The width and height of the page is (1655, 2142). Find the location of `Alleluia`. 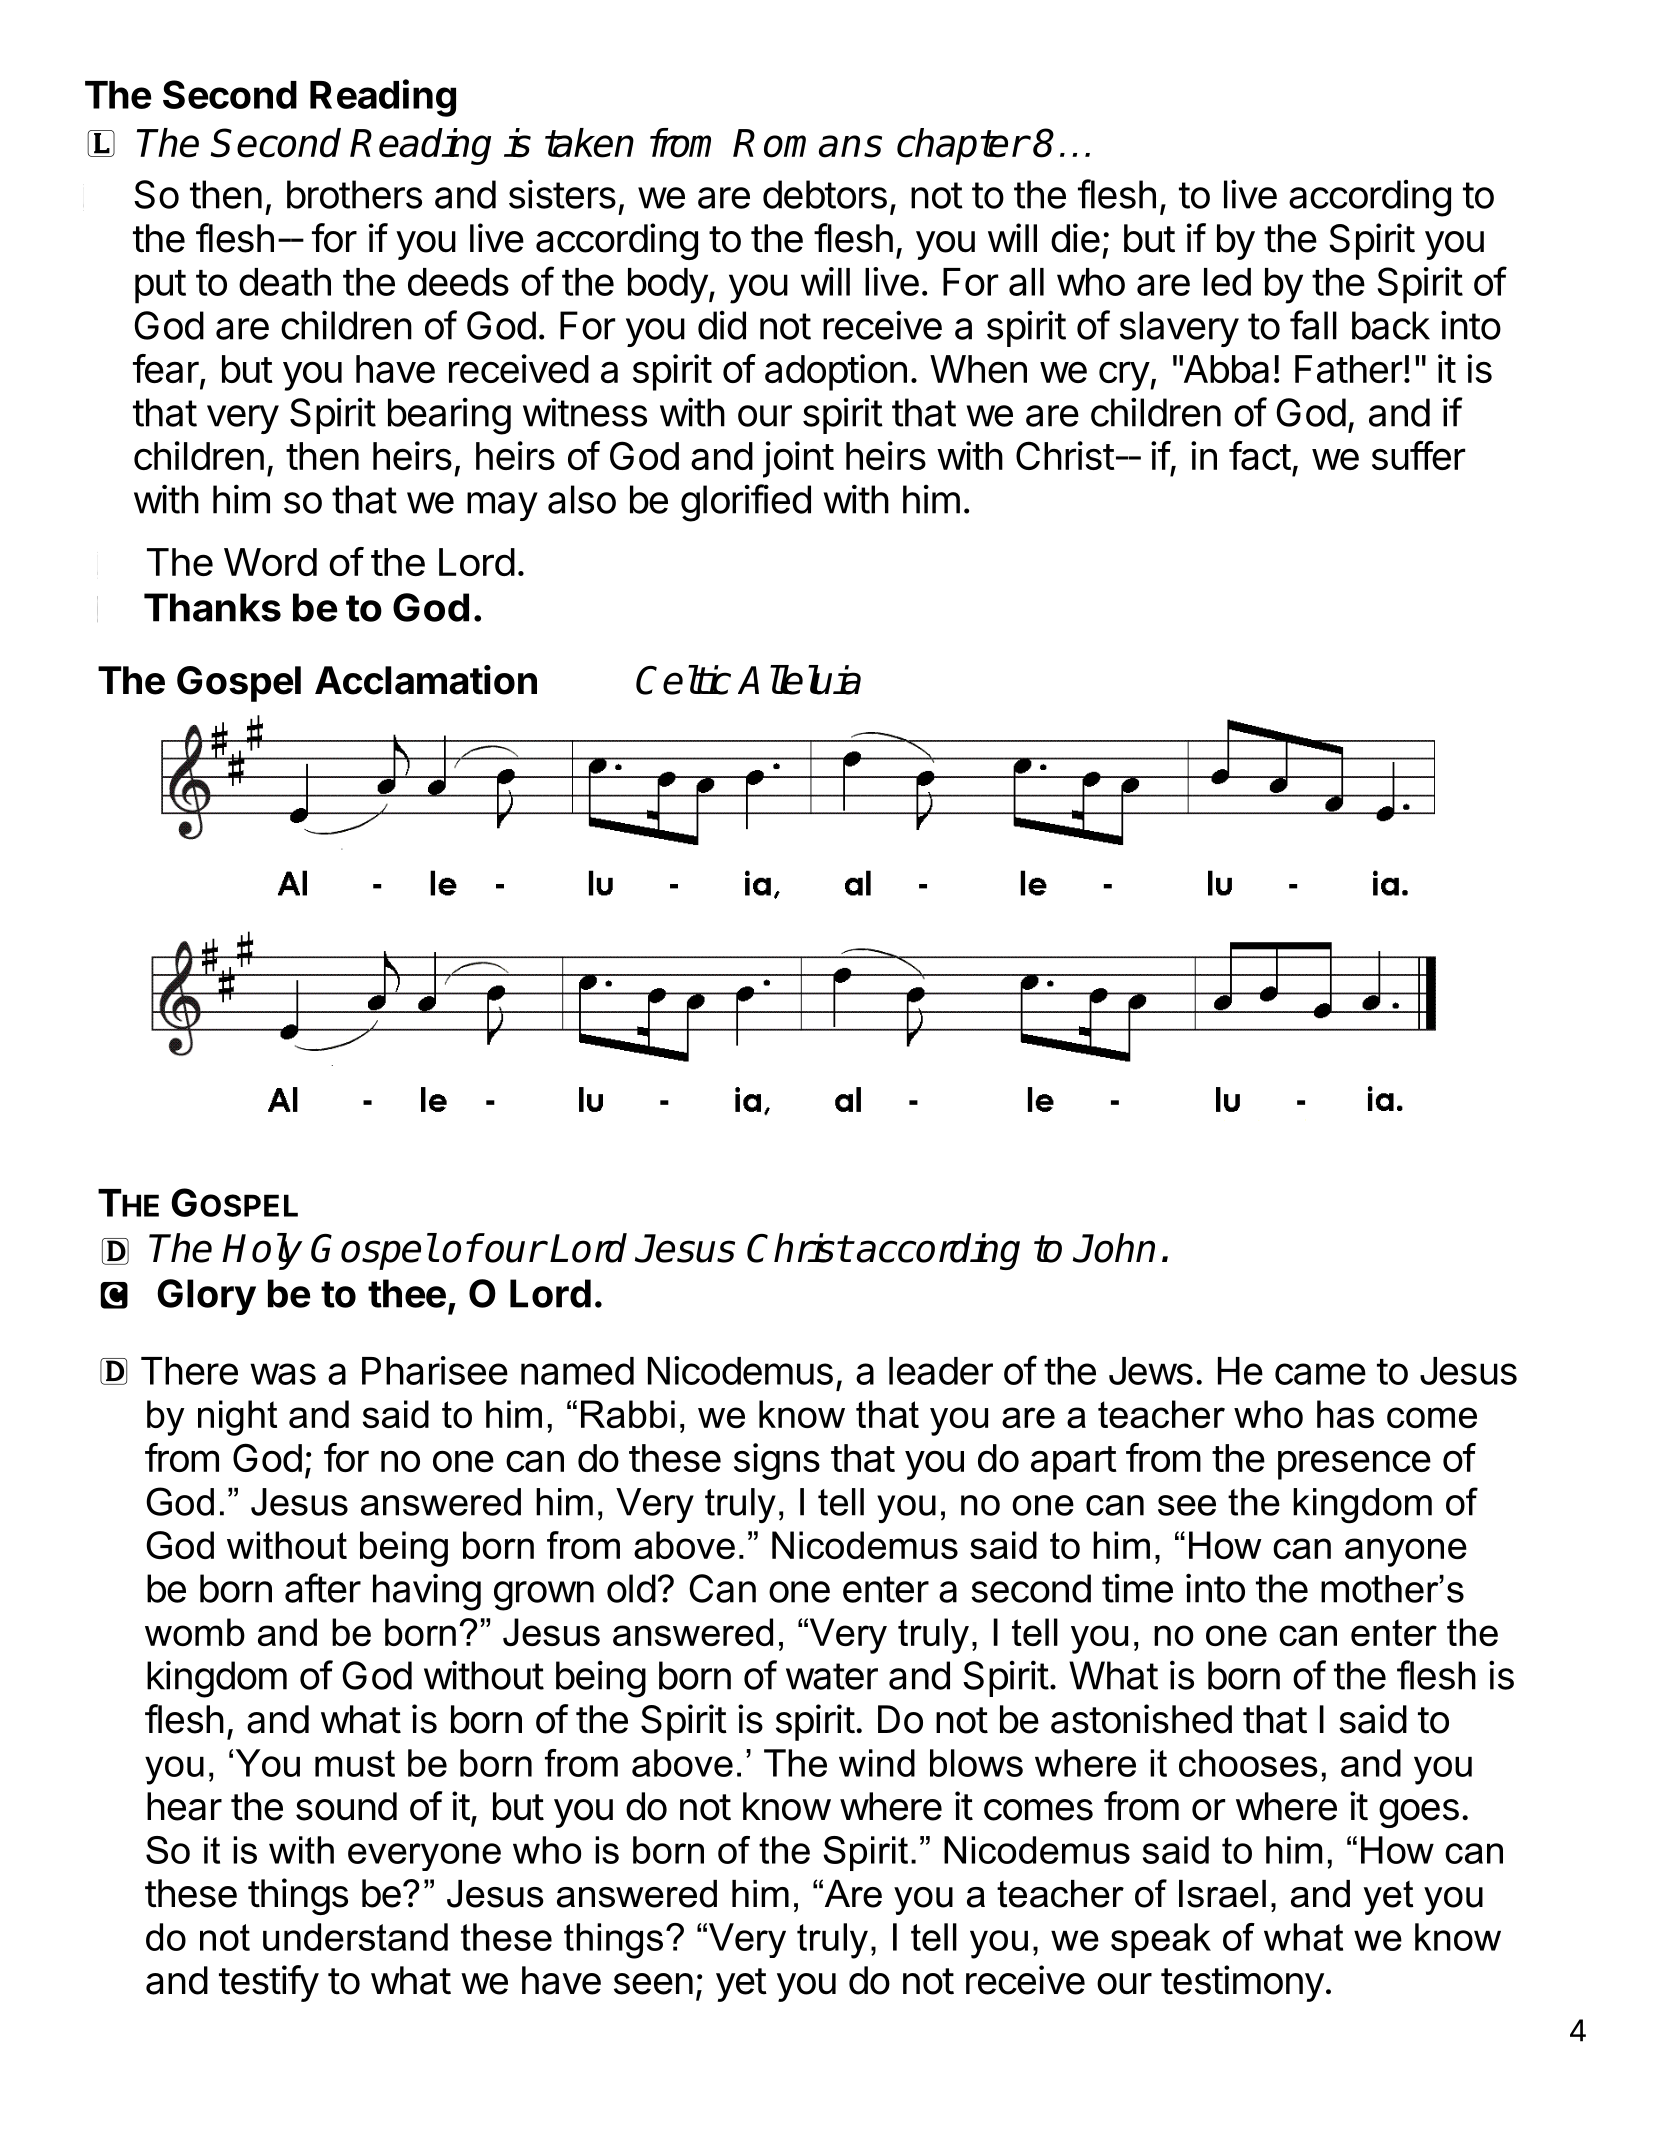

Alleluia is located at coordinates (799, 680).
